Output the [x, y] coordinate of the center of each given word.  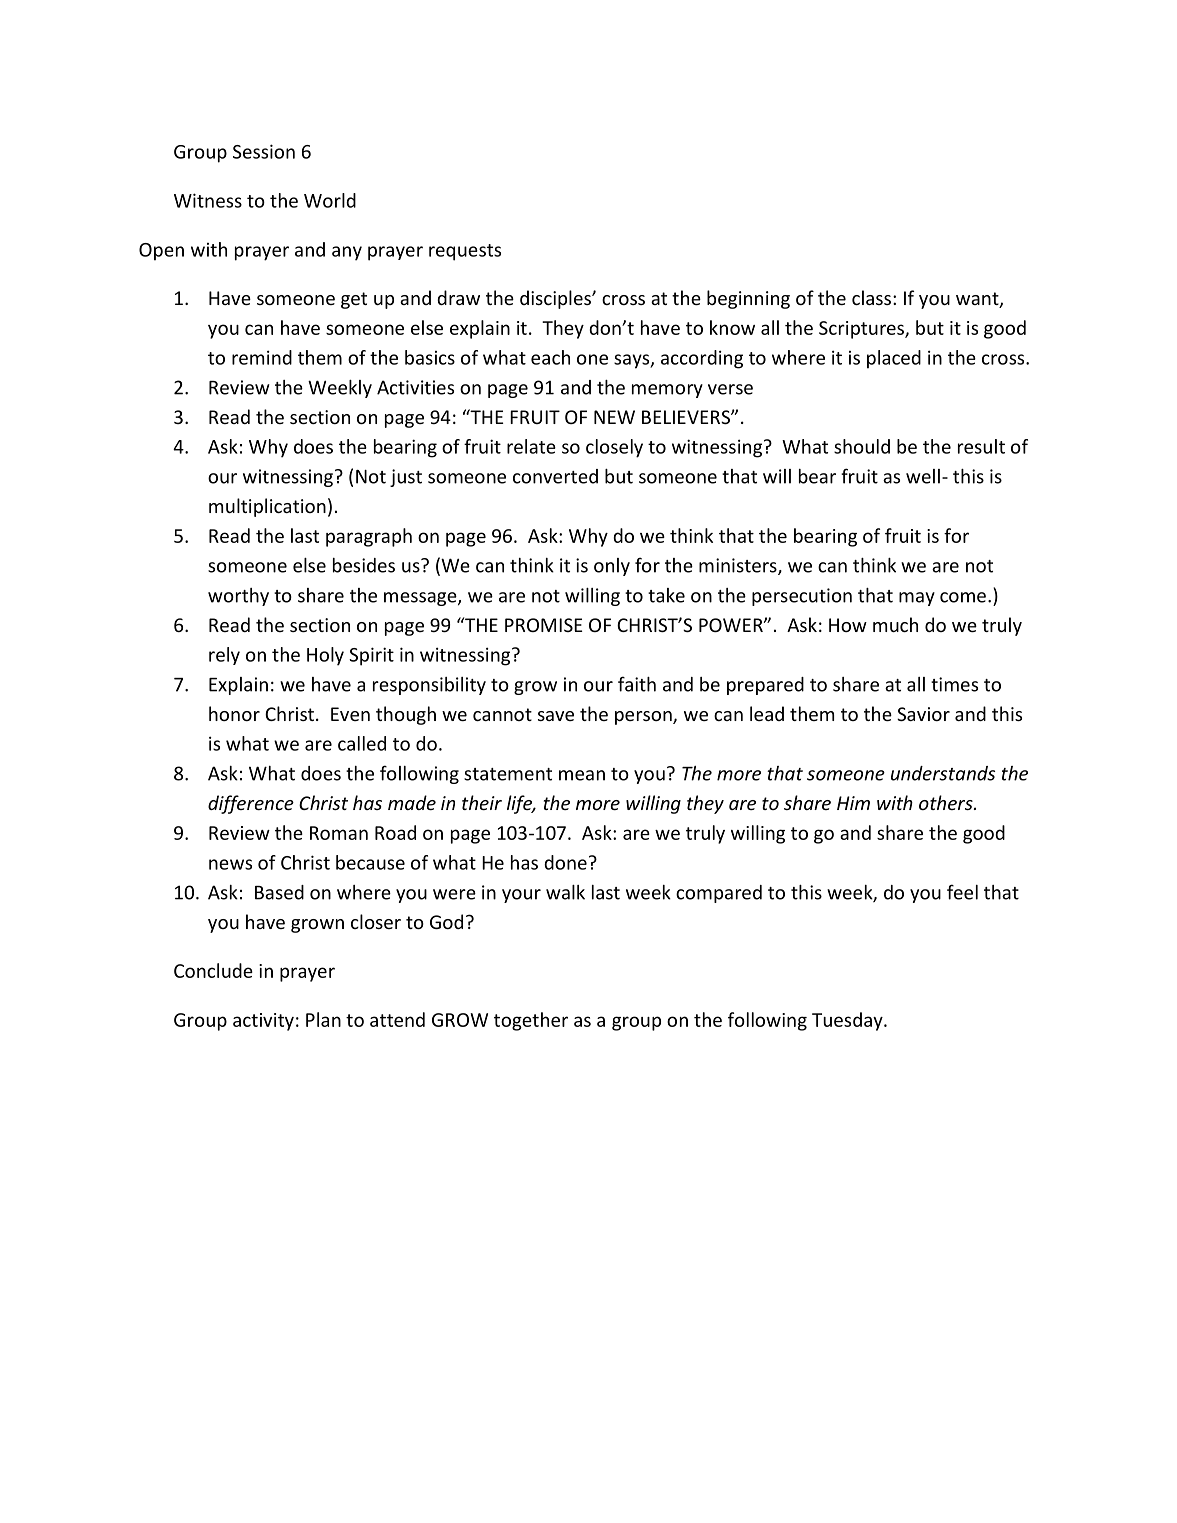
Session [264, 151]
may [917, 599]
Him [853, 803]
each [550, 357]
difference [251, 804]
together [531, 1021]
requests [465, 252]
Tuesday [848, 1021]
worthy [238, 597]
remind [262, 357]
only [612, 567]
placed [894, 359]
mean [582, 775]
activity [263, 1022]
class [871, 297]
